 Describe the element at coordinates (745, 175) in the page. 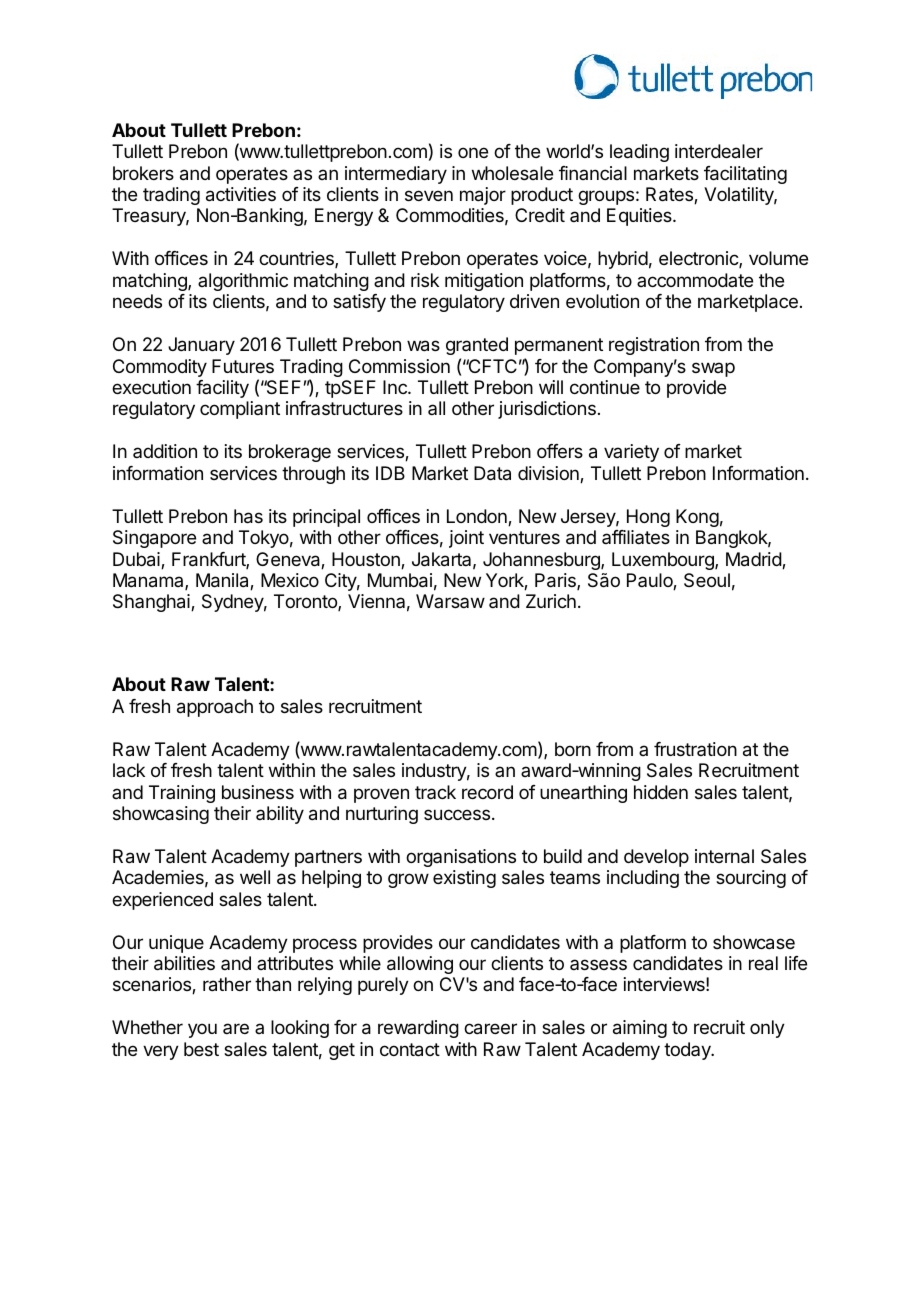

I see `facilitating` at that location.
